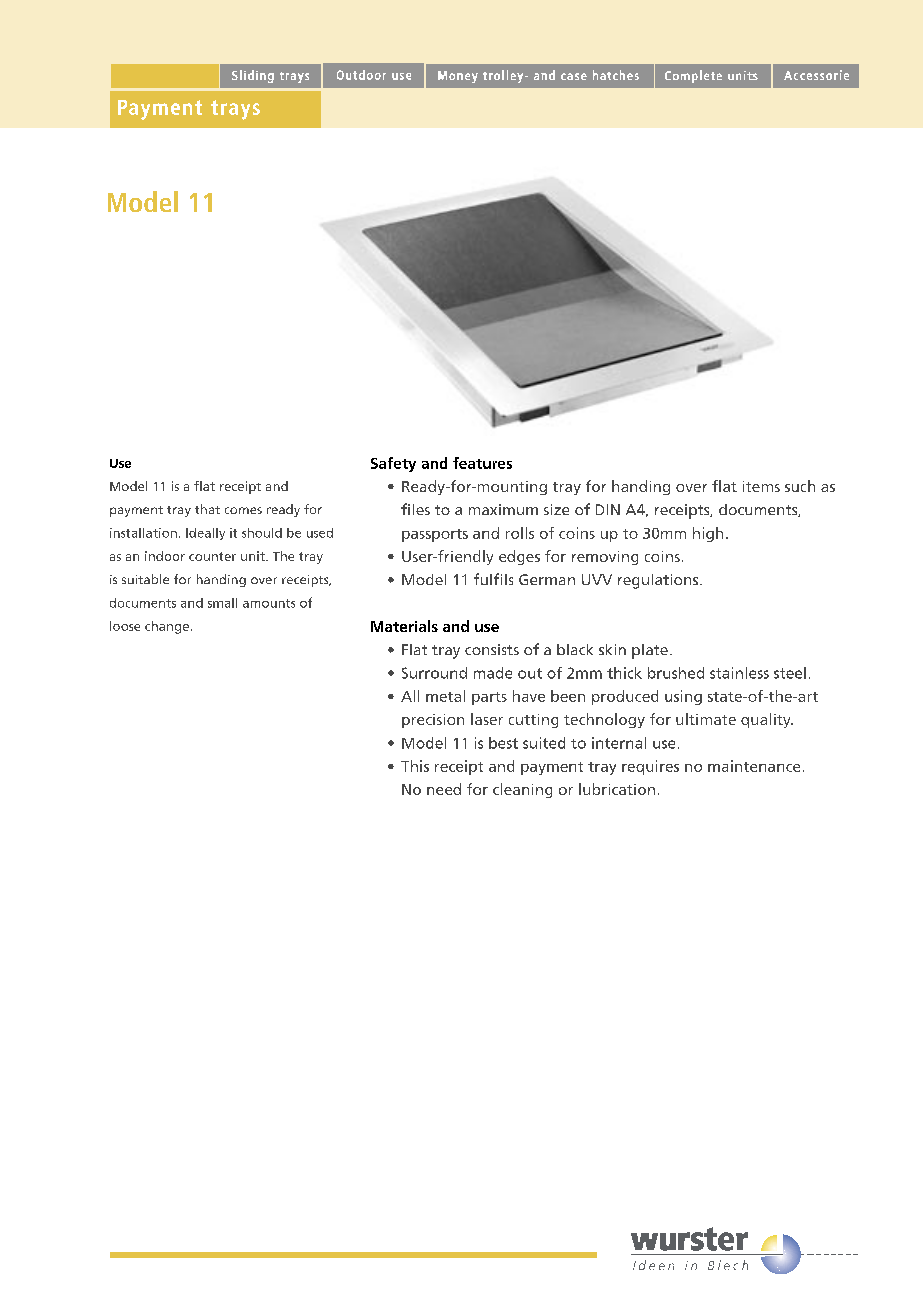  Describe the element at coordinates (433, 721) in the document. I see `precision` at that location.
